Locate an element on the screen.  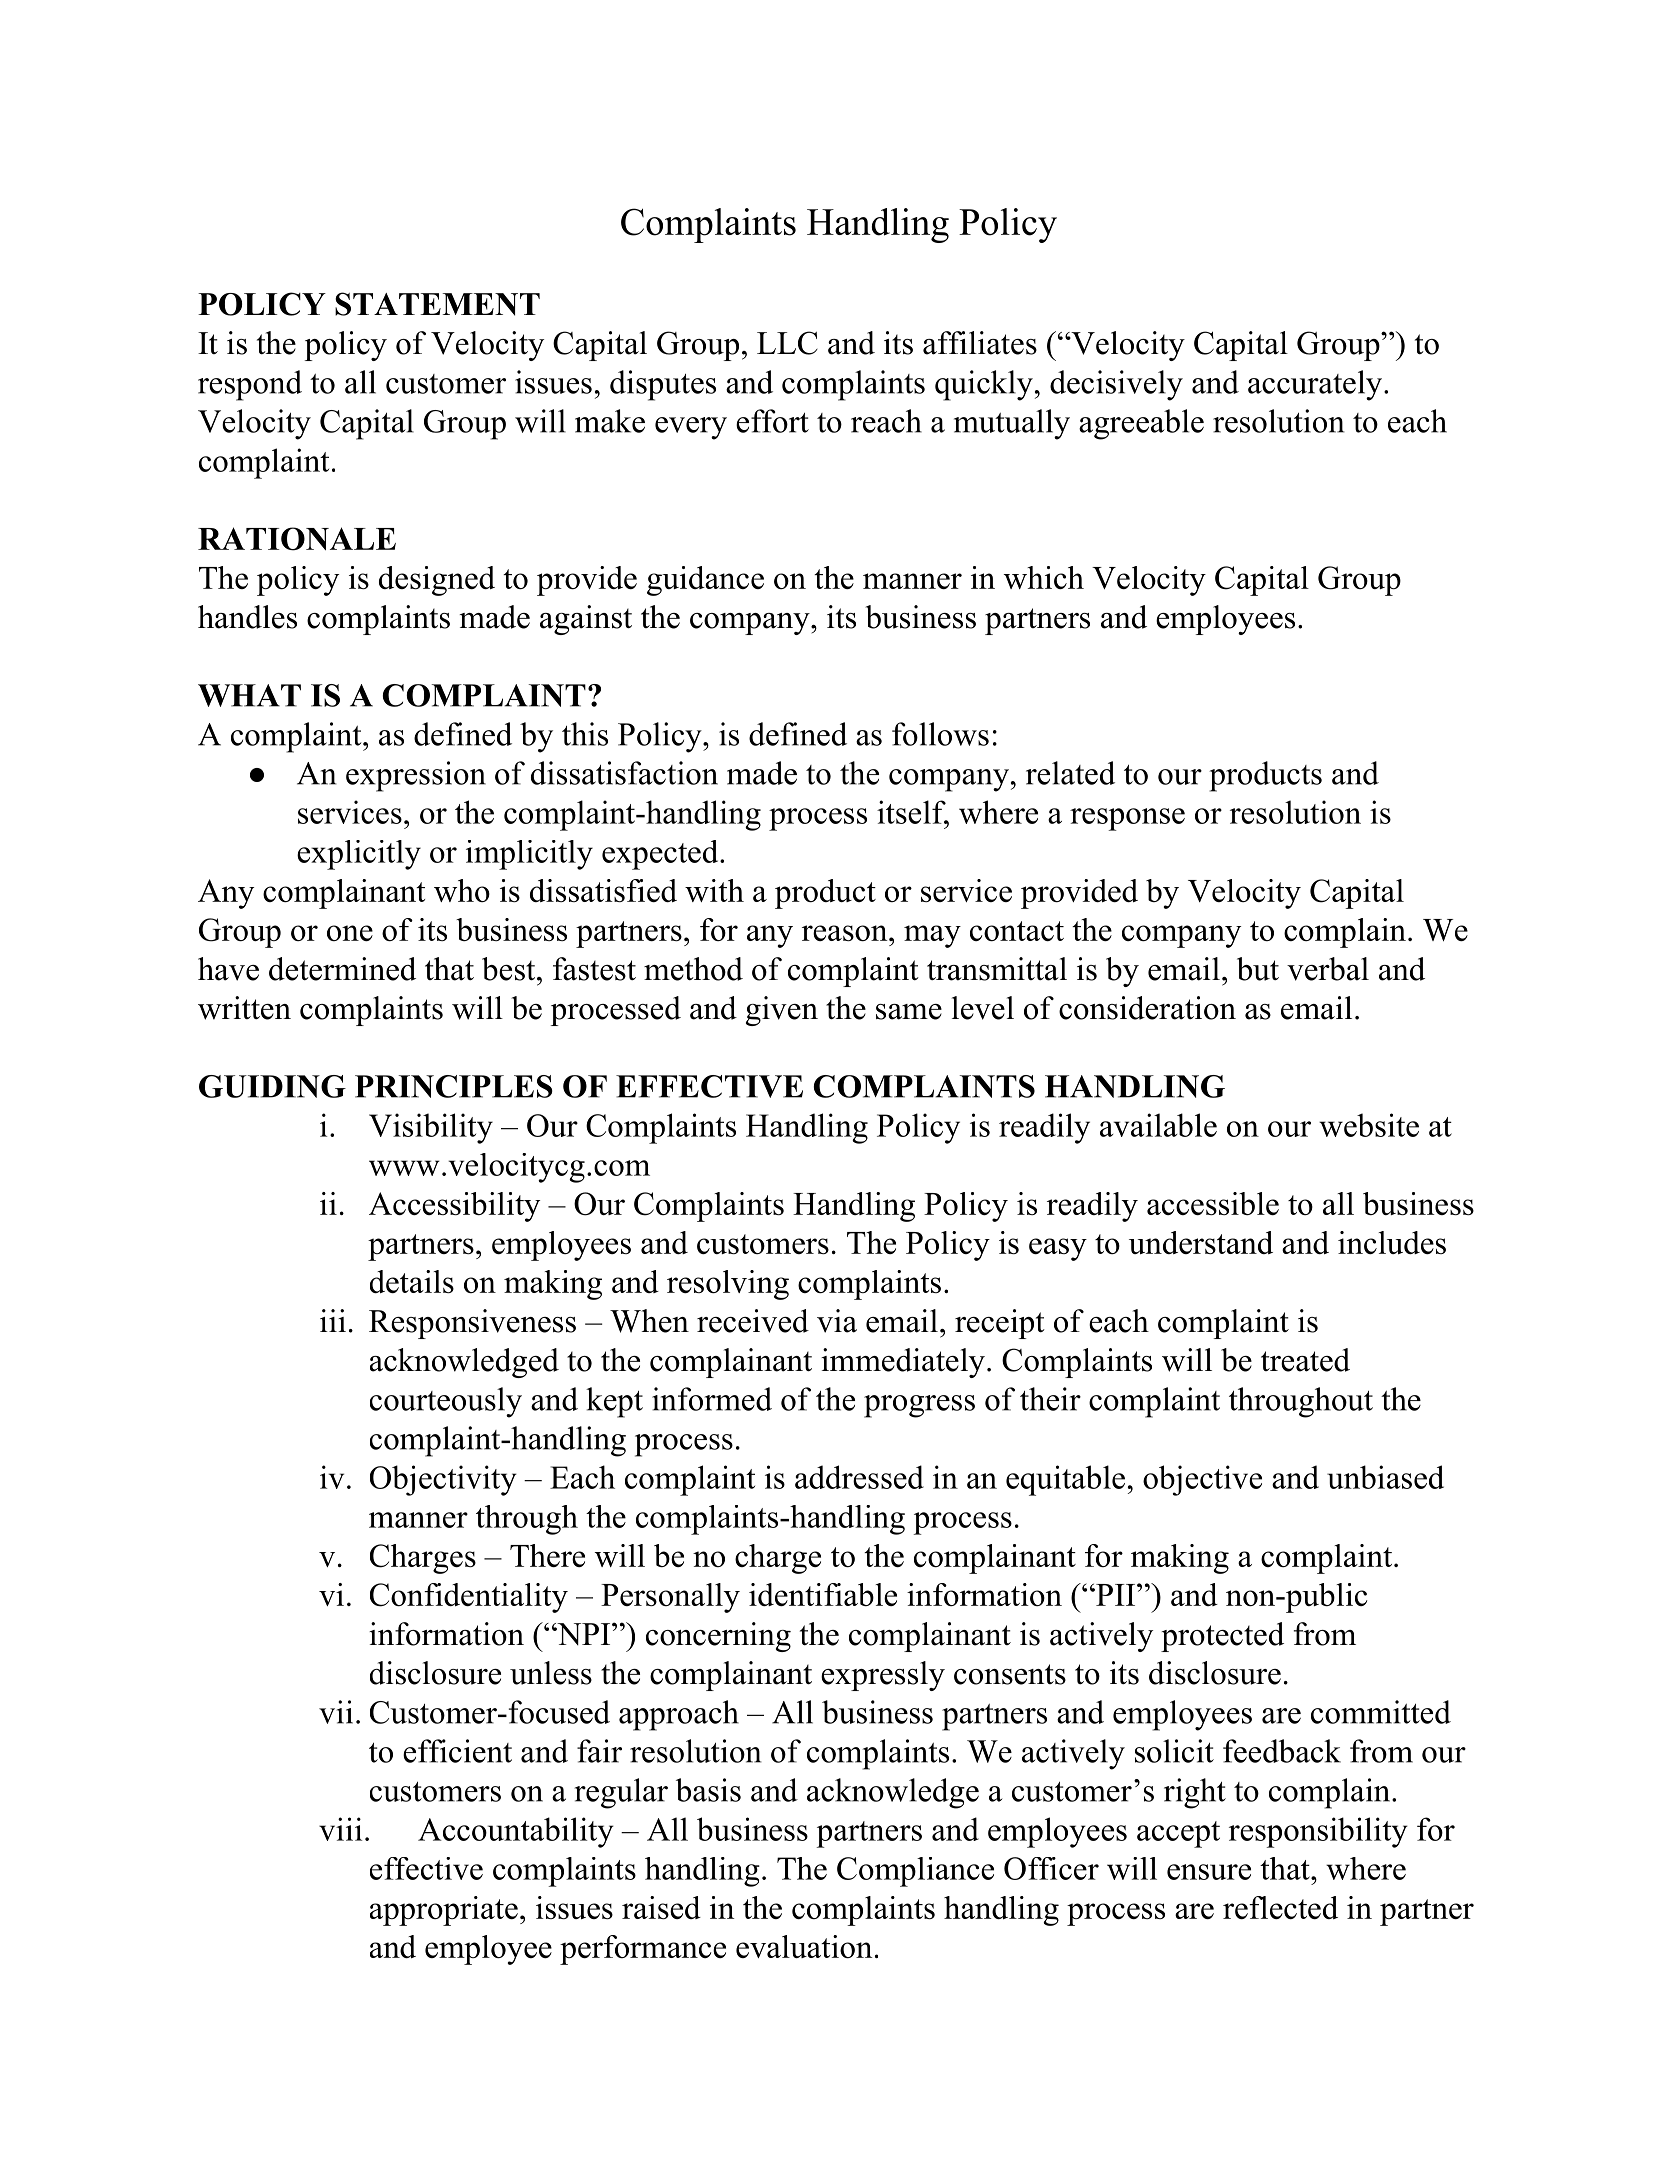
accurately is located at coordinates (1315, 385).
